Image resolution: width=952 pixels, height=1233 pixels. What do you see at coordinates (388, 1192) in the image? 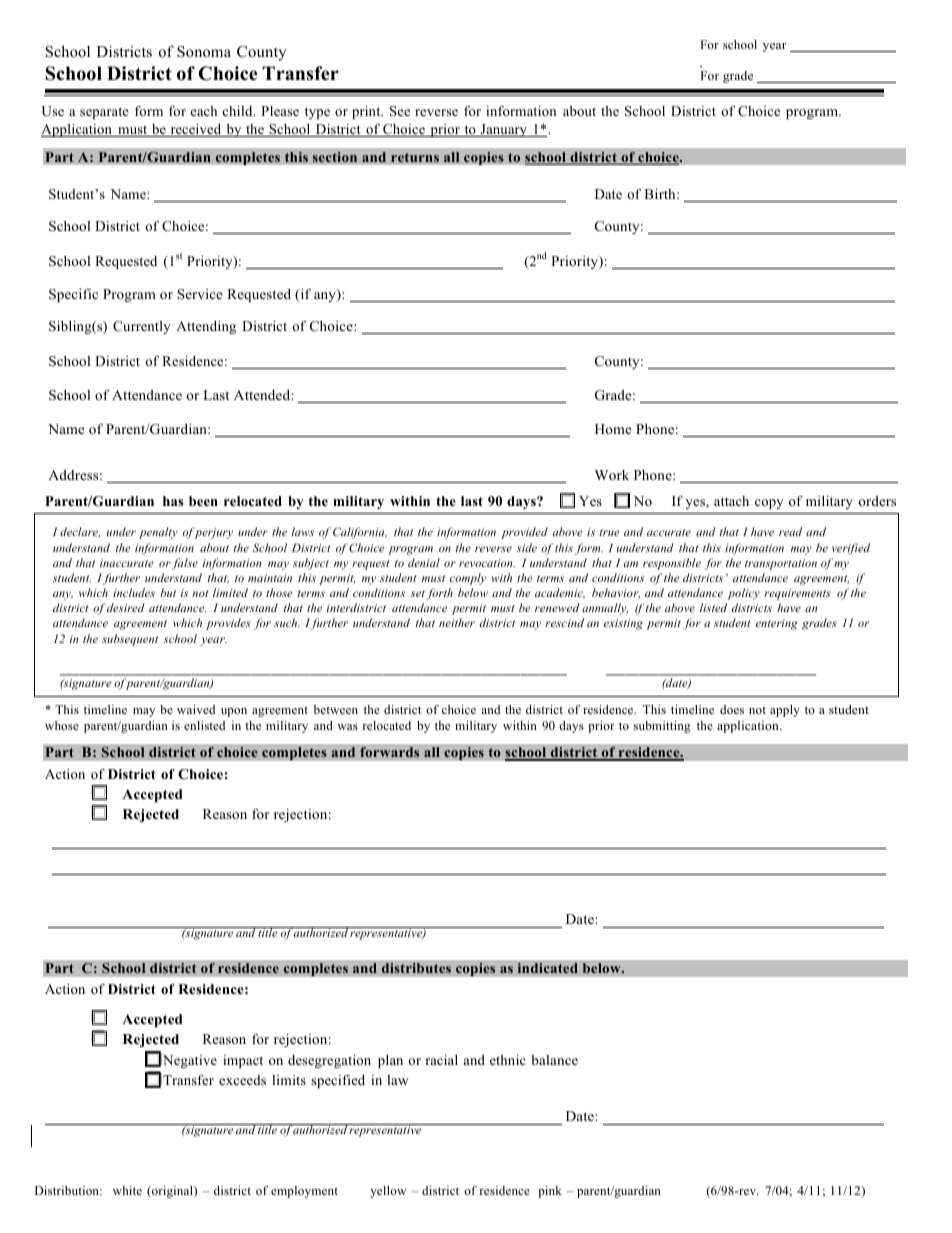
I see `yellow` at bounding box center [388, 1192].
